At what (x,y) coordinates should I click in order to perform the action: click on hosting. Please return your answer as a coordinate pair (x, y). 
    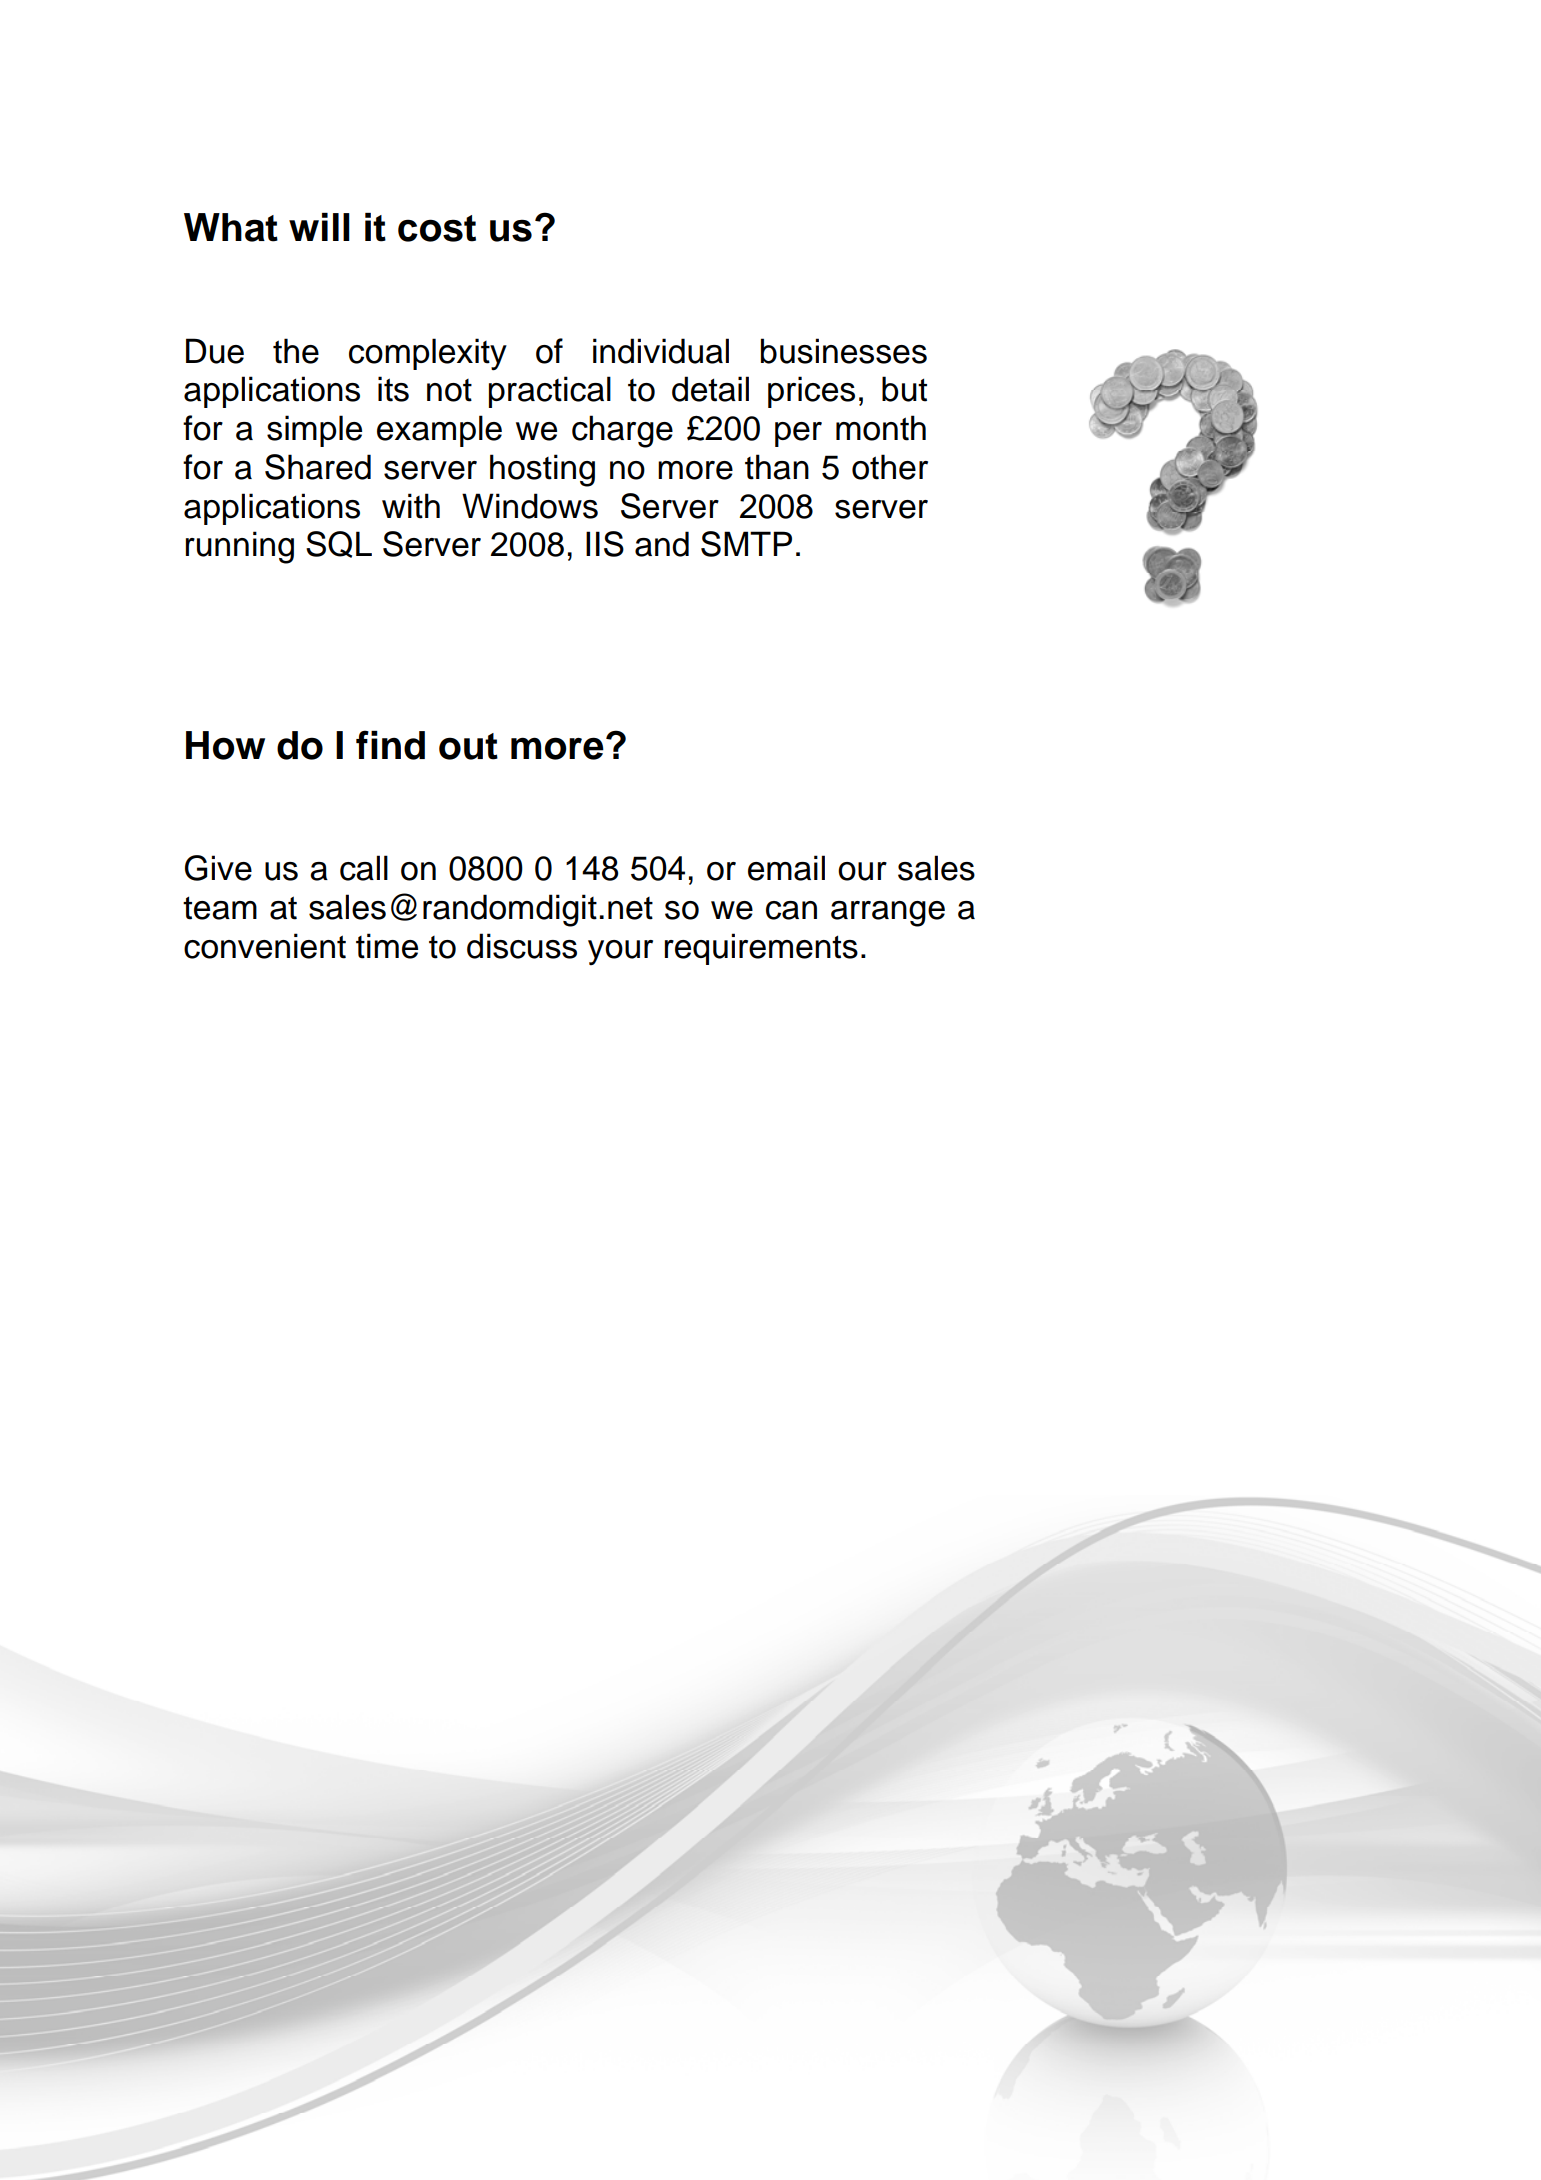
    Looking at the image, I should click on (542, 470).
